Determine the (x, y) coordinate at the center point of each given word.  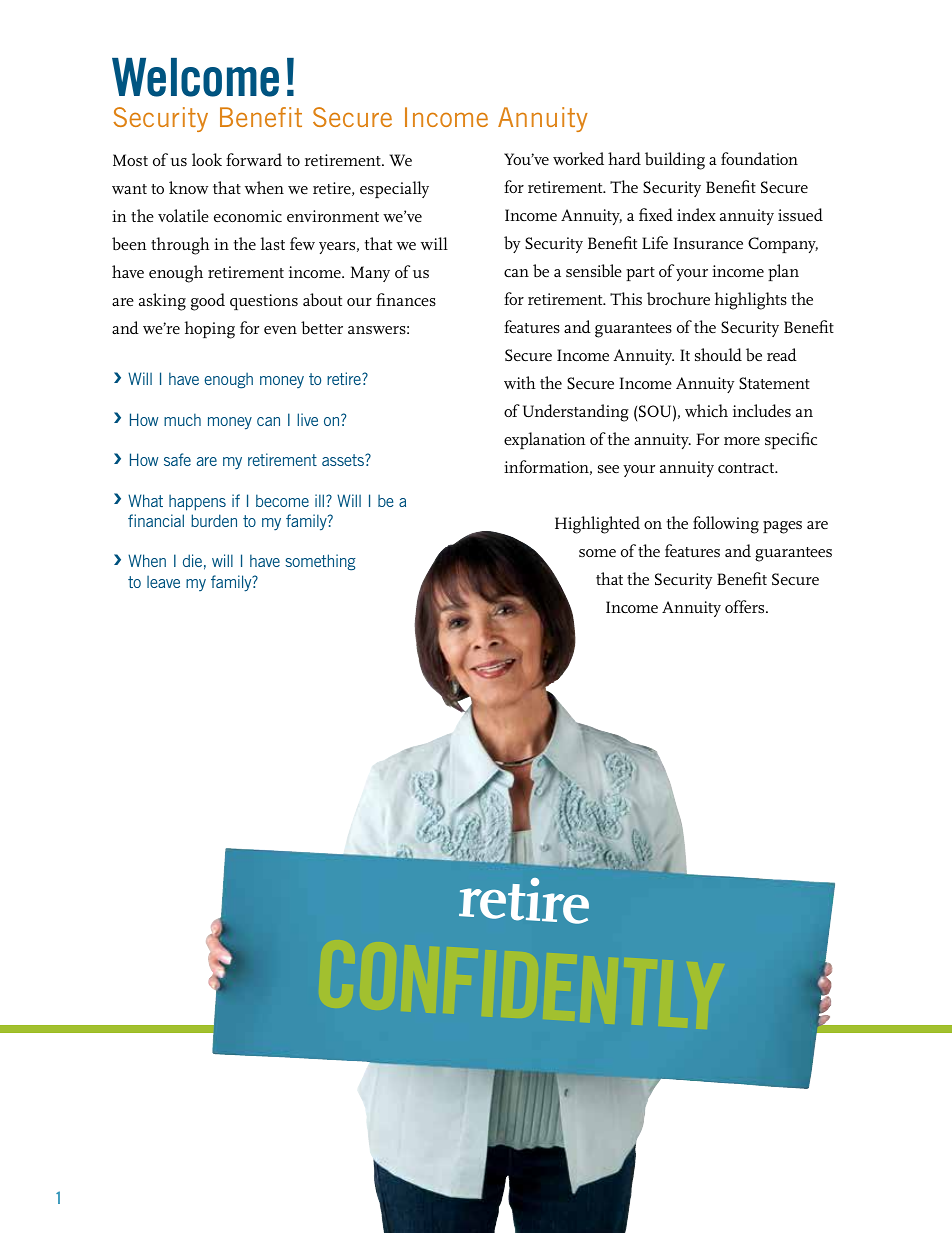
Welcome (195, 77)
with (520, 382)
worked (578, 158)
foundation (759, 158)
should (718, 354)
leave (163, 582)
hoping (210, 330)
